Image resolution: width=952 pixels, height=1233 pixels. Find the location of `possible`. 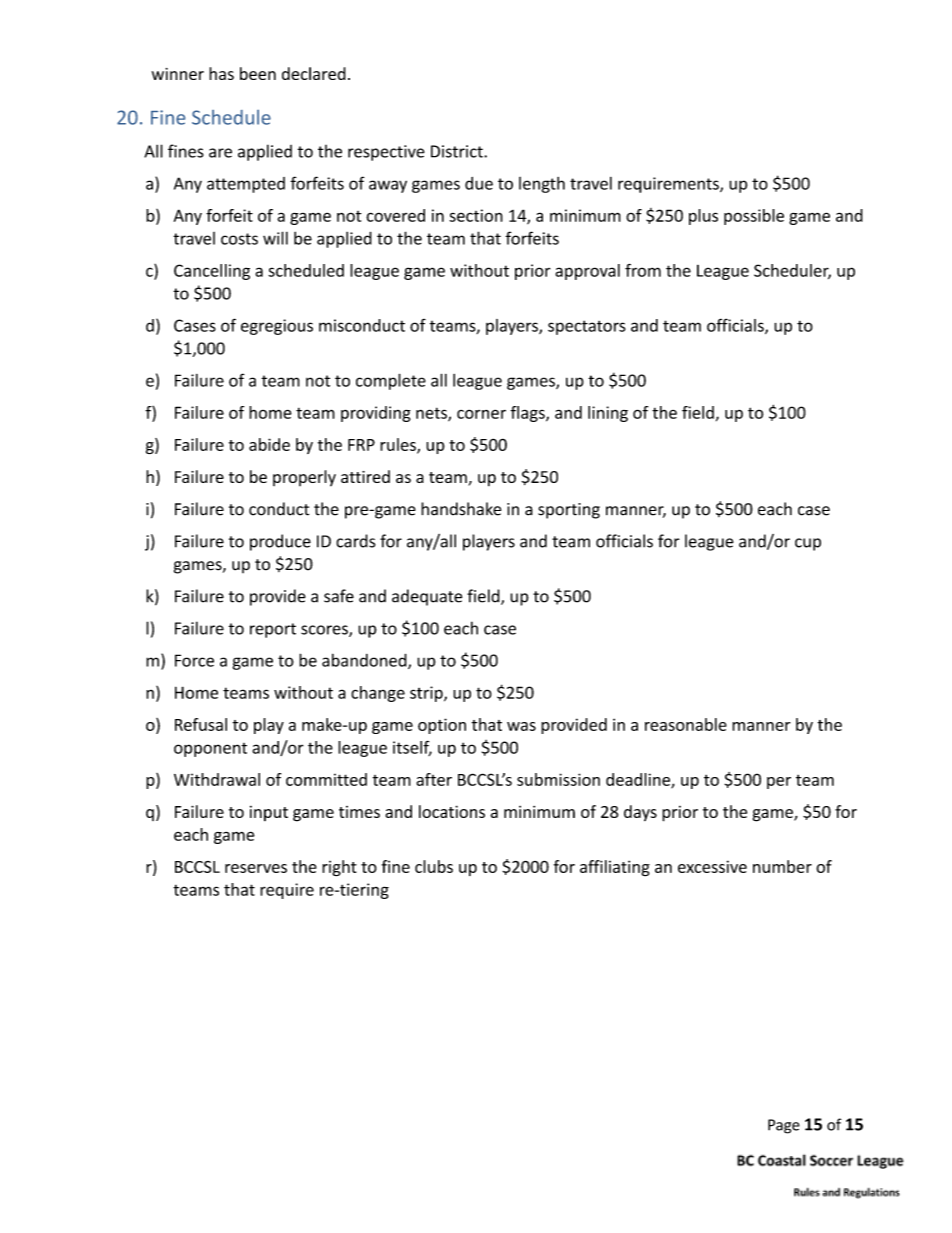

possible is located at coordinates (754, 217).
